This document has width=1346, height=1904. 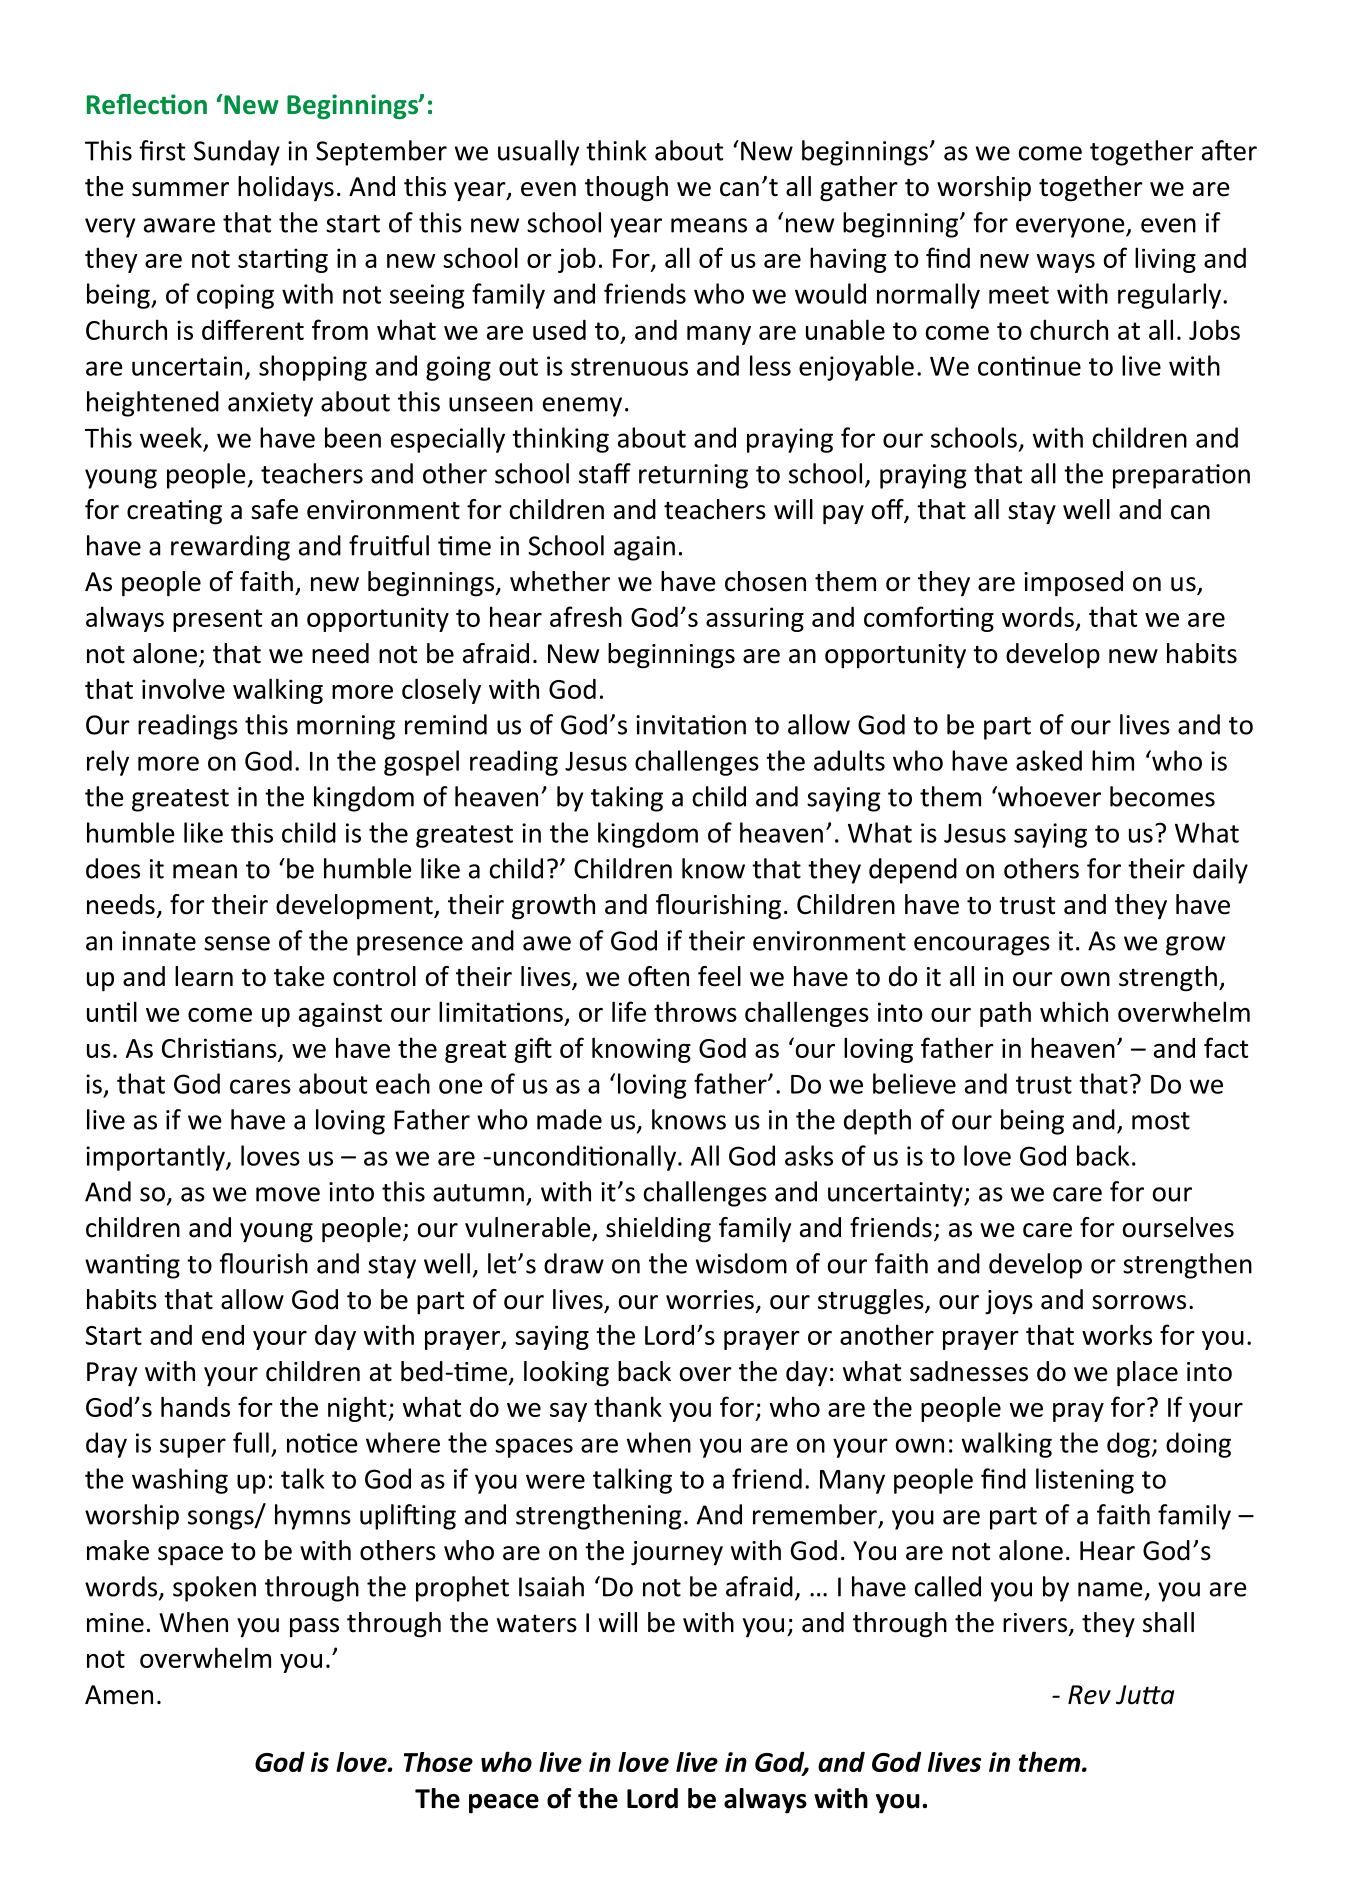 What do you see at coordinates (626, 189) in the document?
I see `though` at bounding box center [626, 189].
